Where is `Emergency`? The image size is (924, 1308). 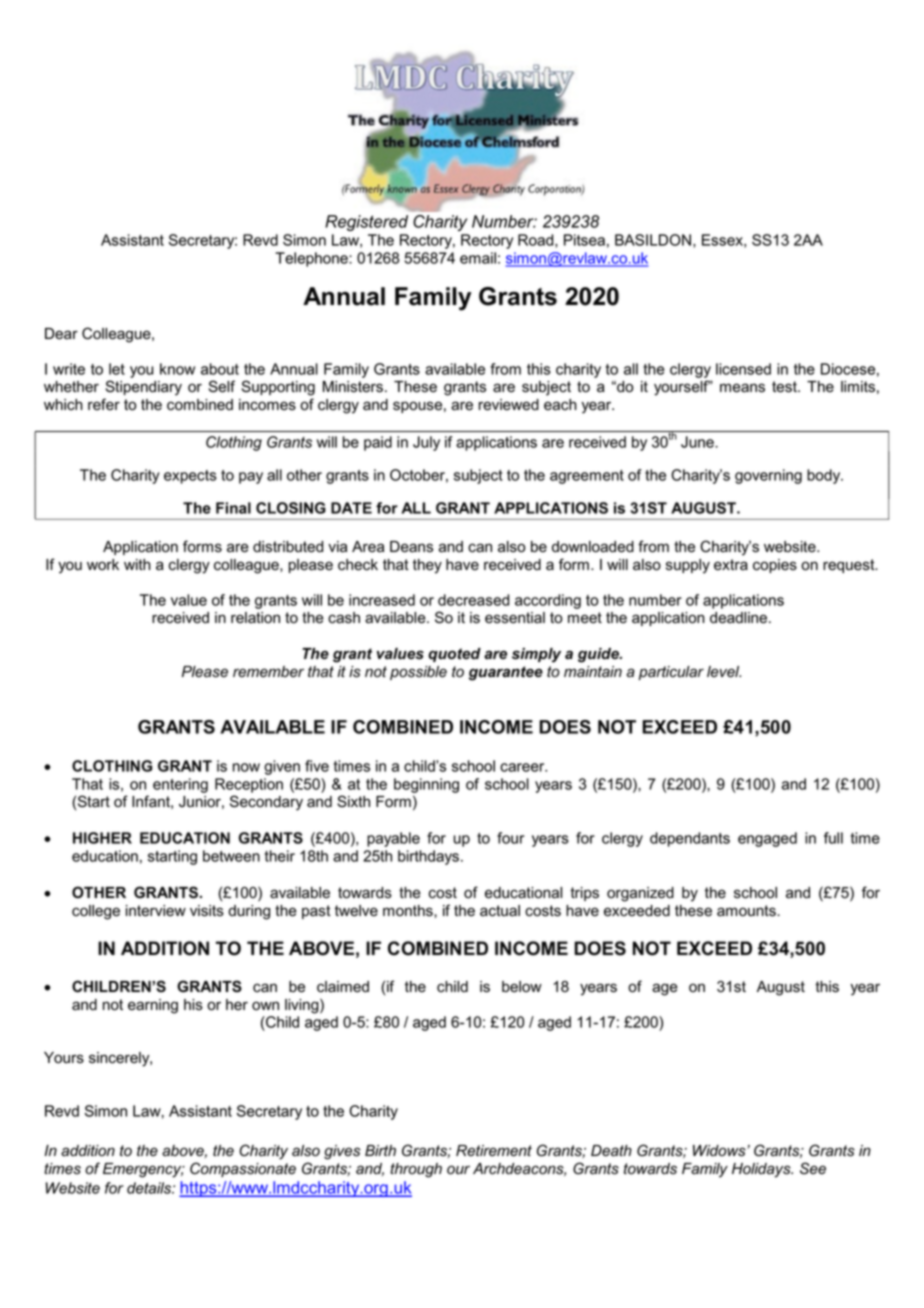 Emergency is located at coordinates (143, 1170).
